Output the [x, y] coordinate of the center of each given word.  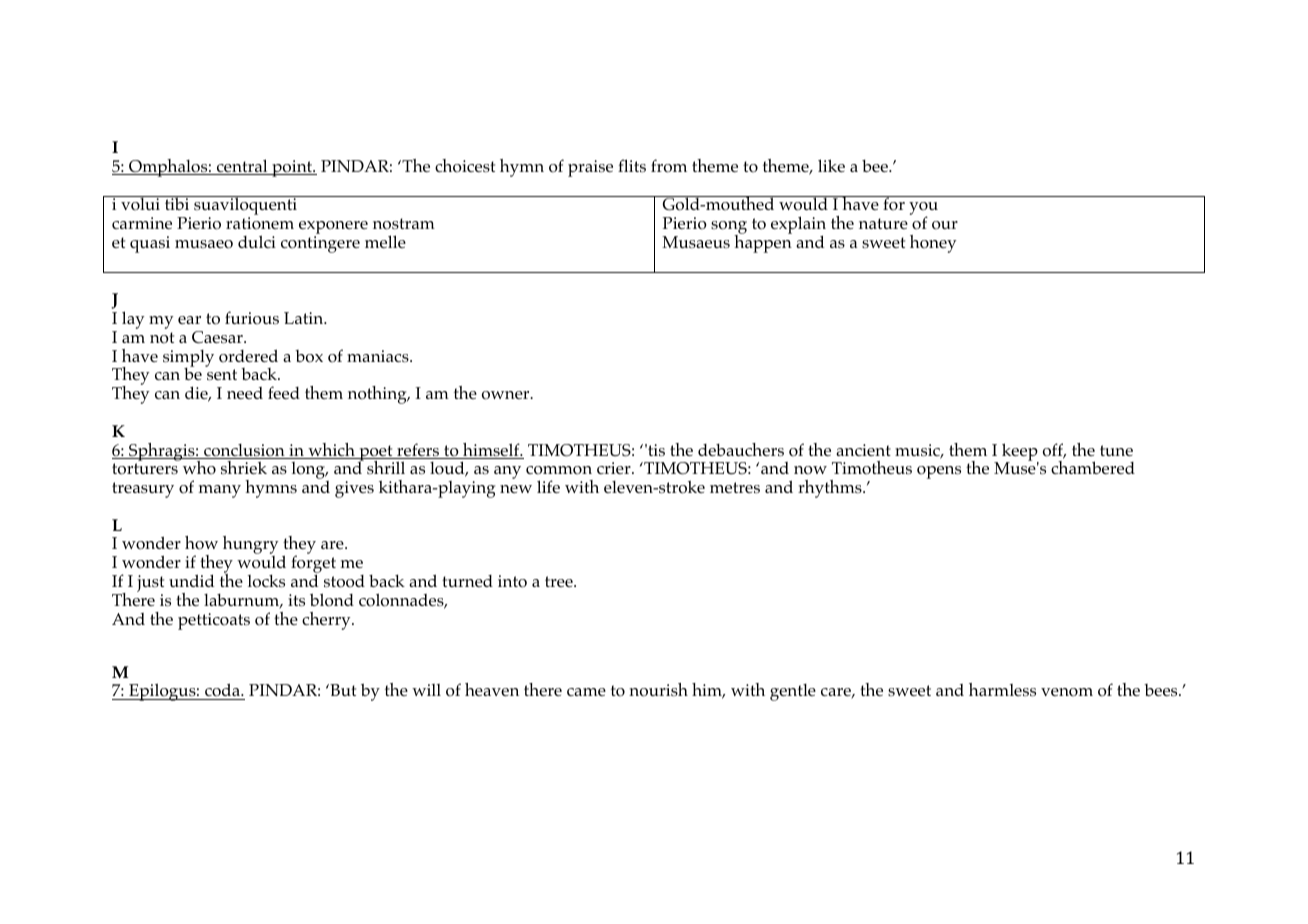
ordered [248, 356]
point [292, 168]
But [342, 690]
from [669, 166]
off [1054, 451]
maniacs [379, 356]
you [923, 210]
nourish [658, 690]
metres [735, 488]
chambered [1093, 467]
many [220, 491]
